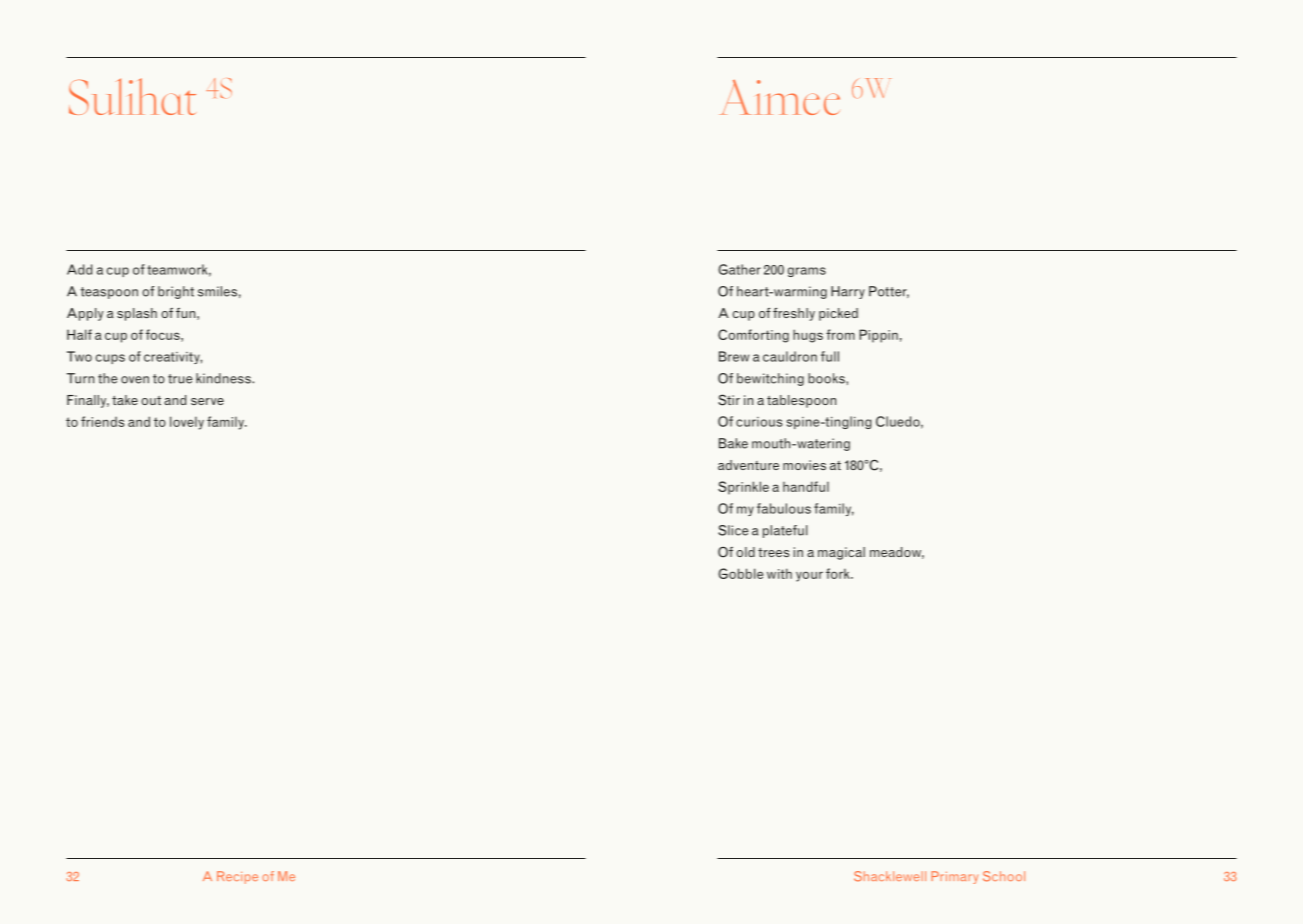 This page has width=1303, height=924. Describe the element at coordinates (806, 486) in the page. I see `handful` at that location.
